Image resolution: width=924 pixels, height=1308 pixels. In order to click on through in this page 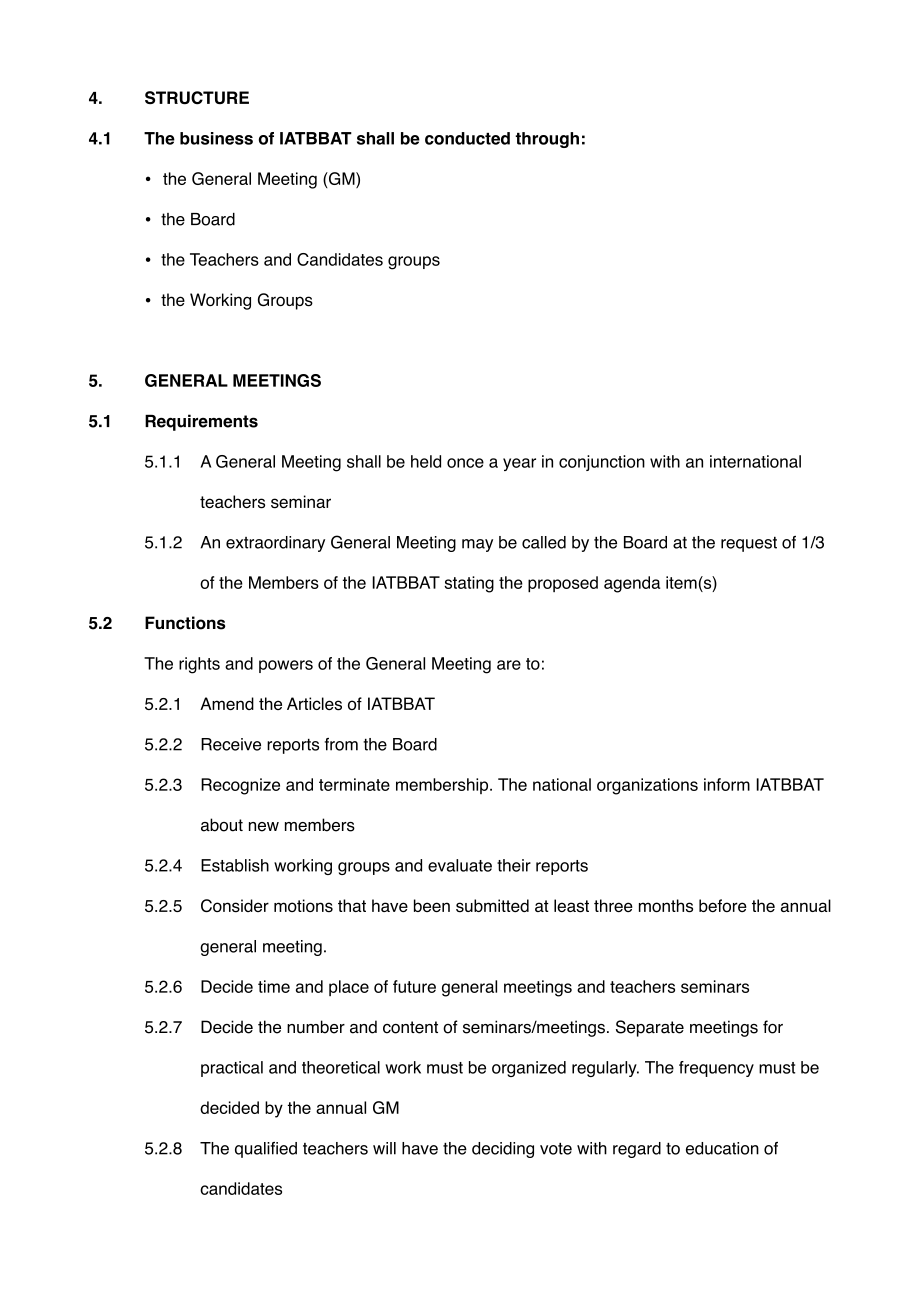, I will do `click(547, 140)`.
